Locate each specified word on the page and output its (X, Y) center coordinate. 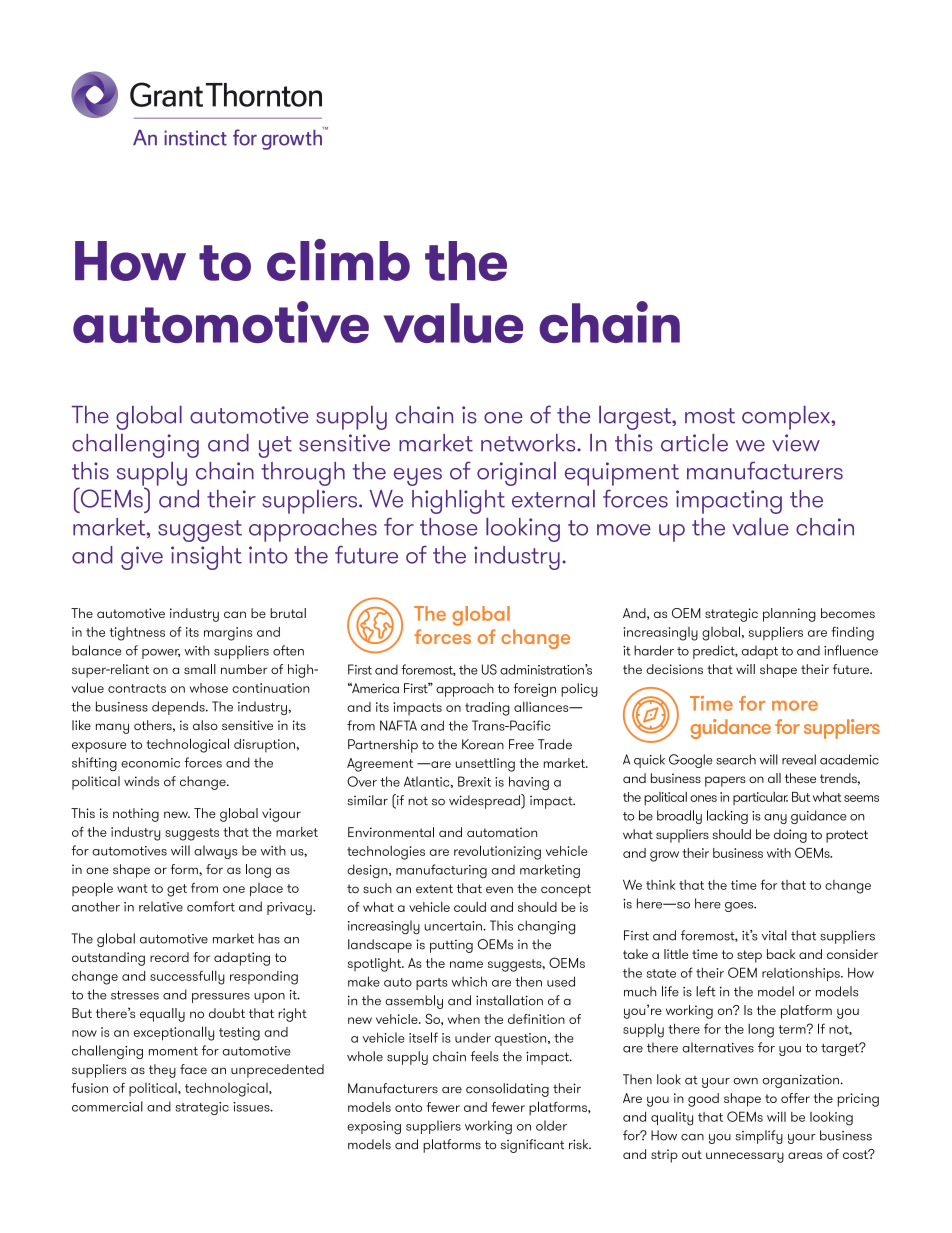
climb (338, 260)
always (215, 852)
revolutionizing (497, 852)
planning (789, 615)
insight (206, 558)
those (448, 527)
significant (533, 1146)
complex (787, 418)
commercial (107, 1106)
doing (790, 836)
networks (529, 443)
